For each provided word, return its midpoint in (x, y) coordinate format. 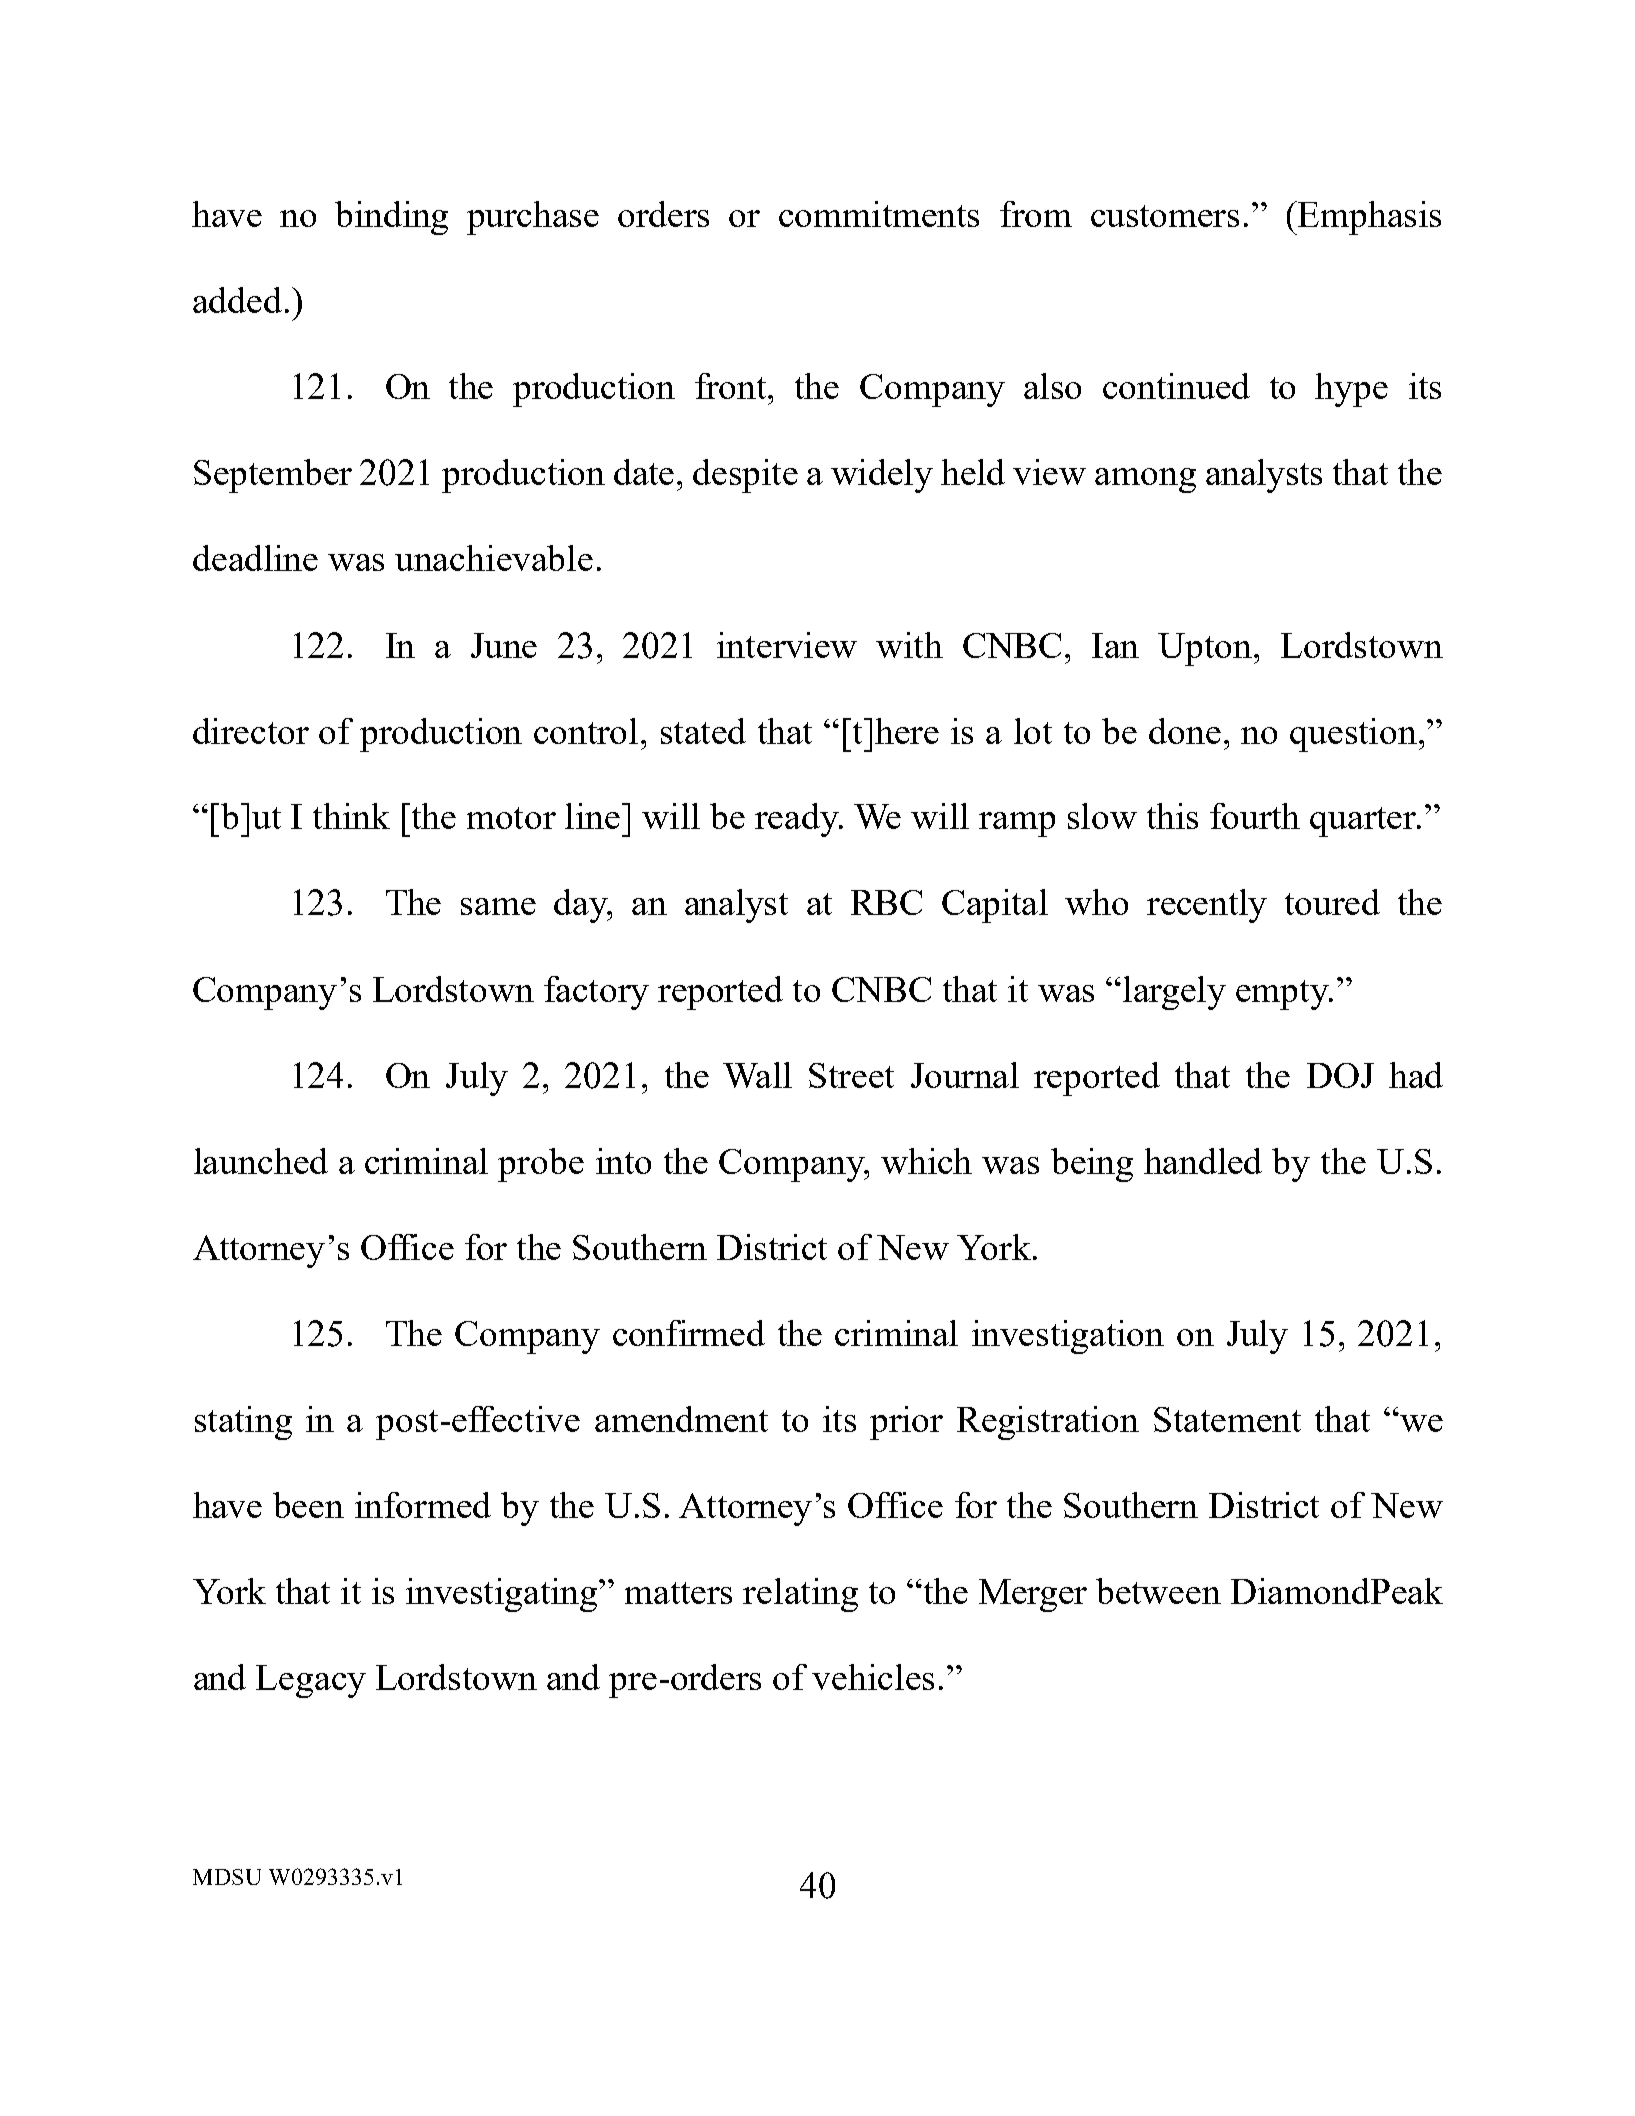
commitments (879, 214)
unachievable (494, 558)
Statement (1227, 1419)
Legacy (311, 1681)
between (1158, 1591)
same (498, 906)
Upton (1206, 649)
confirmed (689, 1333)
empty (1283, 995)
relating (800, 1595)
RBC (886, 902)
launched (261, 1161)
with (909, 645)
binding (391, 218)
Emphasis (1368, 218)
